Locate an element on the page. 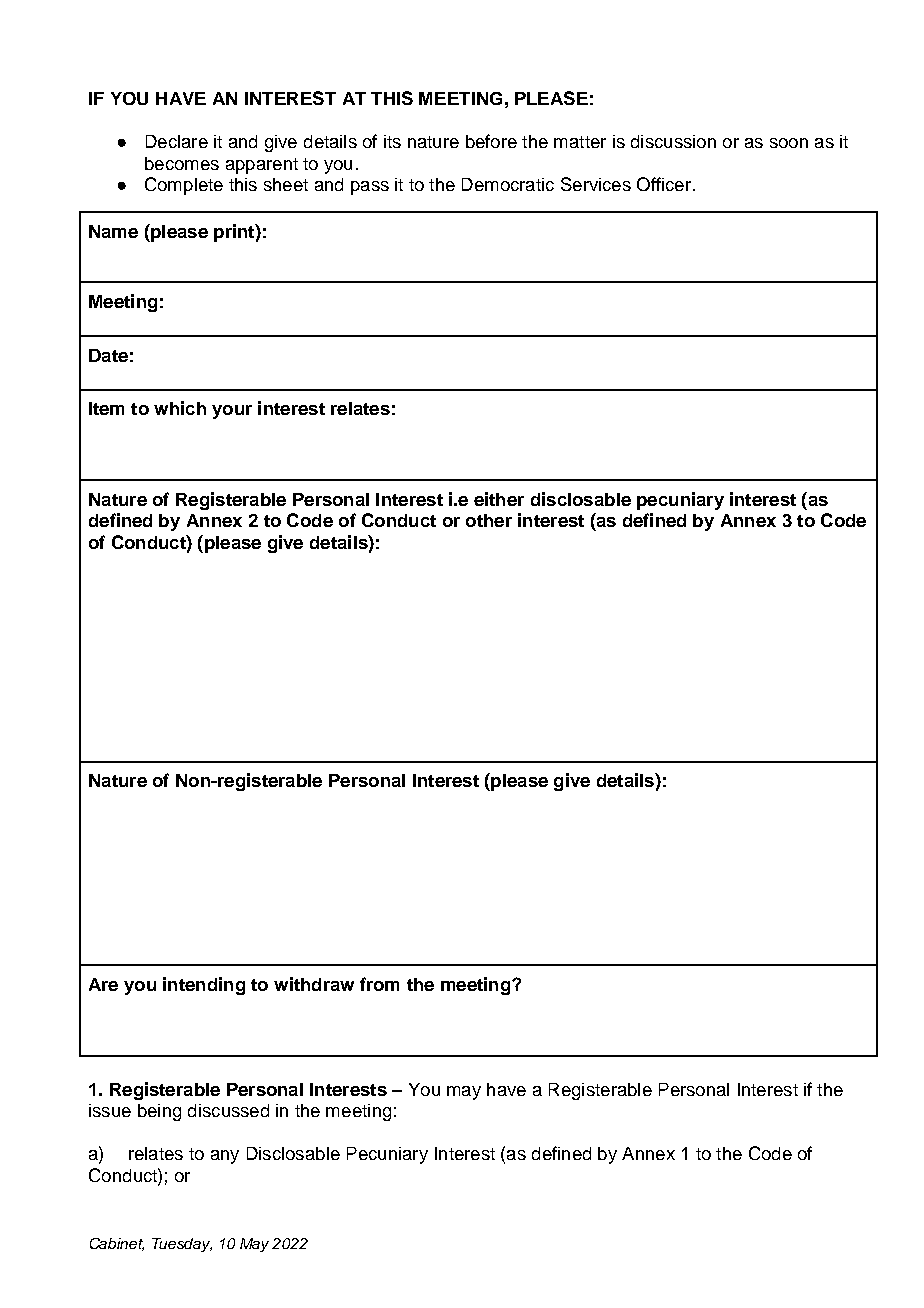 The width and height of the page is (924, 1308). Officer is located at coordinates (665, 184).
